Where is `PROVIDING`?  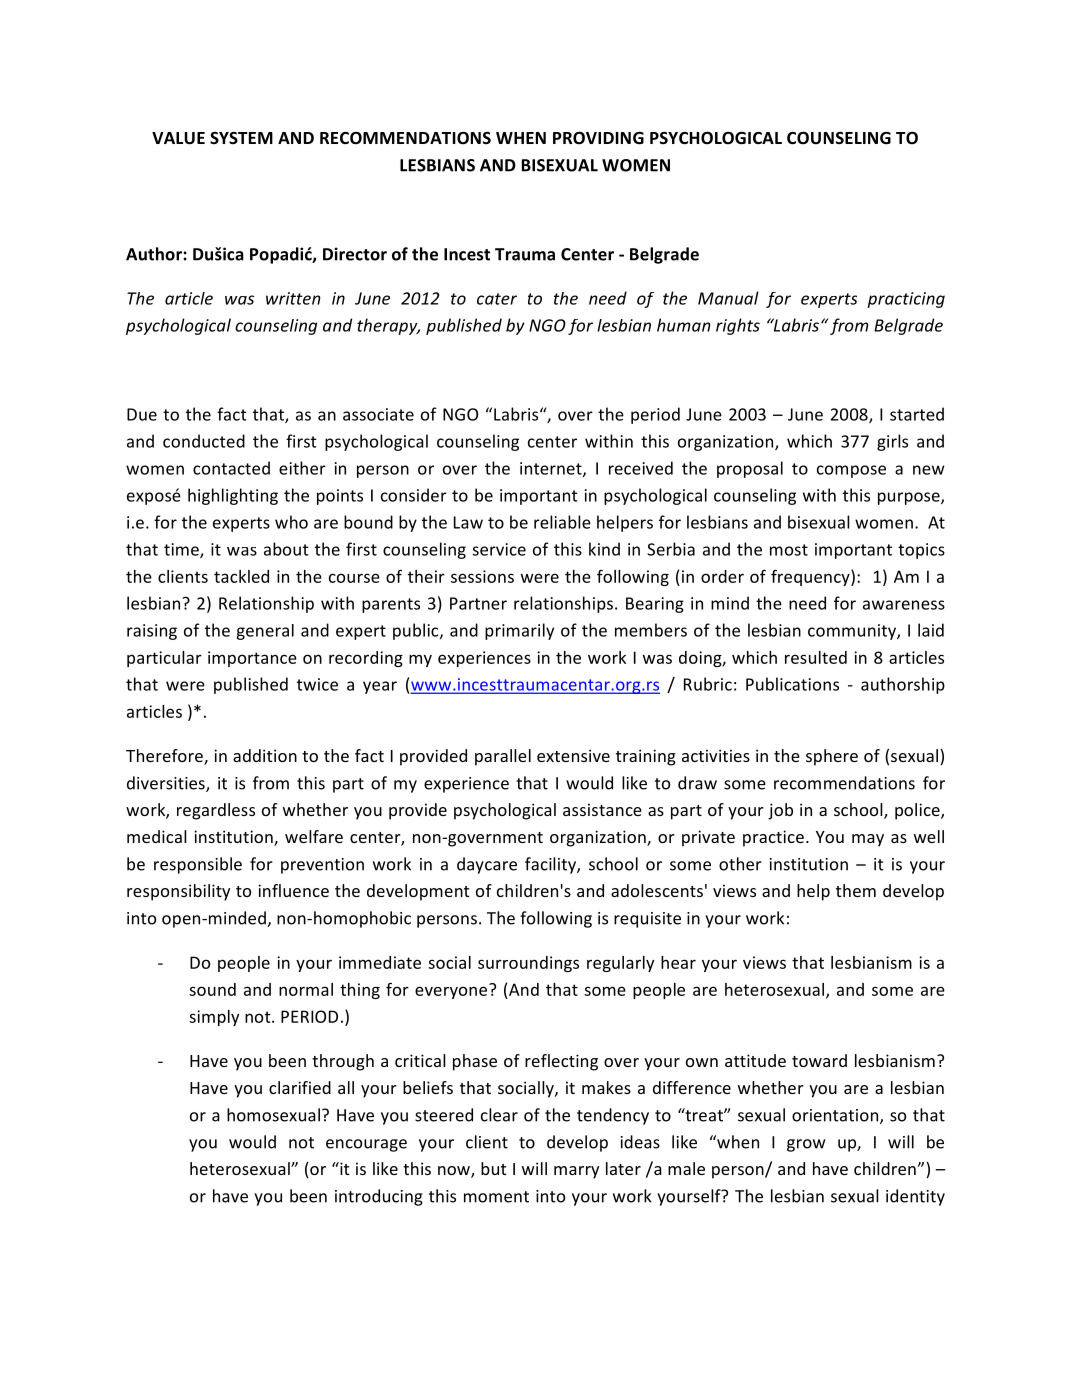 PROVIDING is located at coordinates (598, 137).
